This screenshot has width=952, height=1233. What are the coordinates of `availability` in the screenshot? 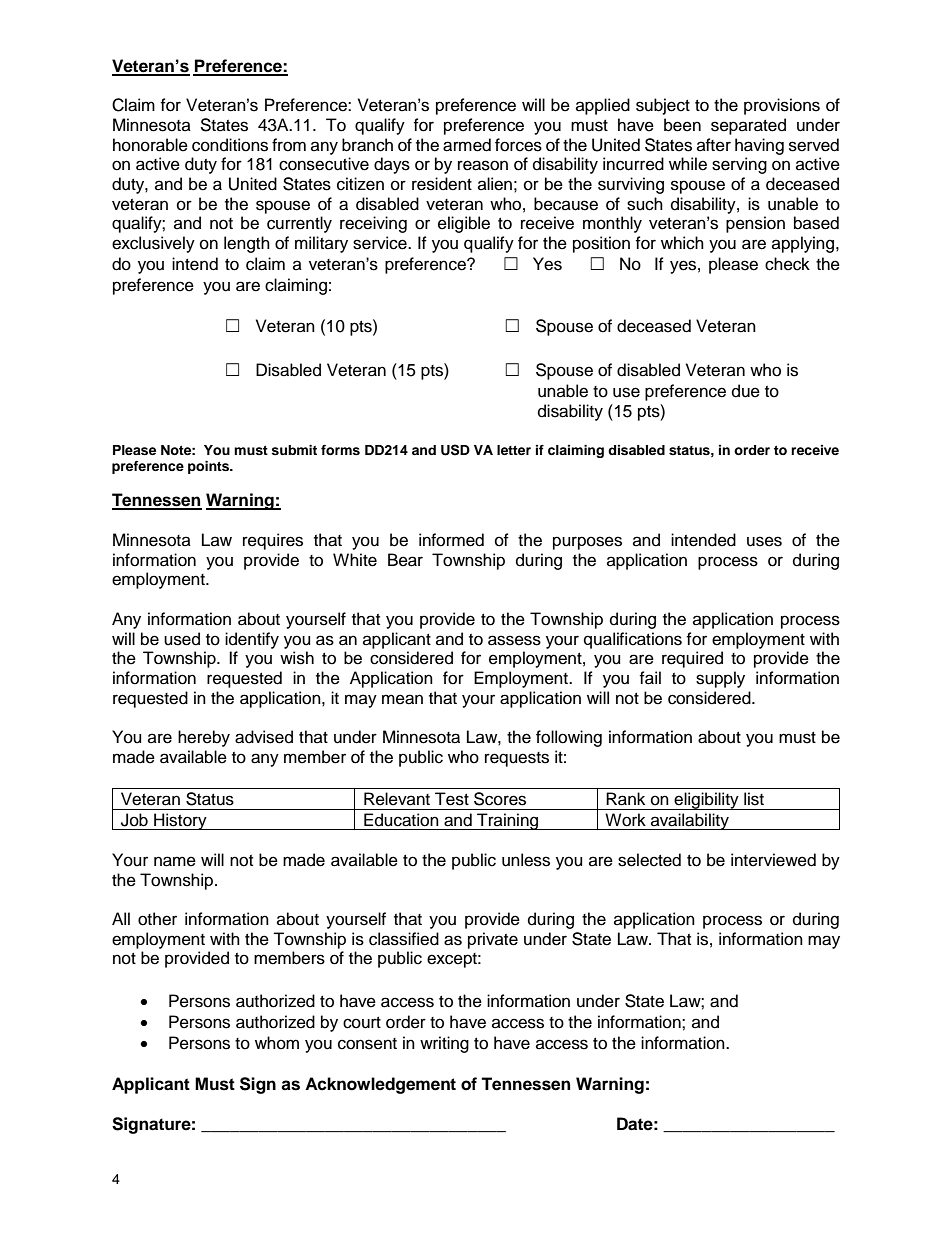 It's located at (690, 821).
